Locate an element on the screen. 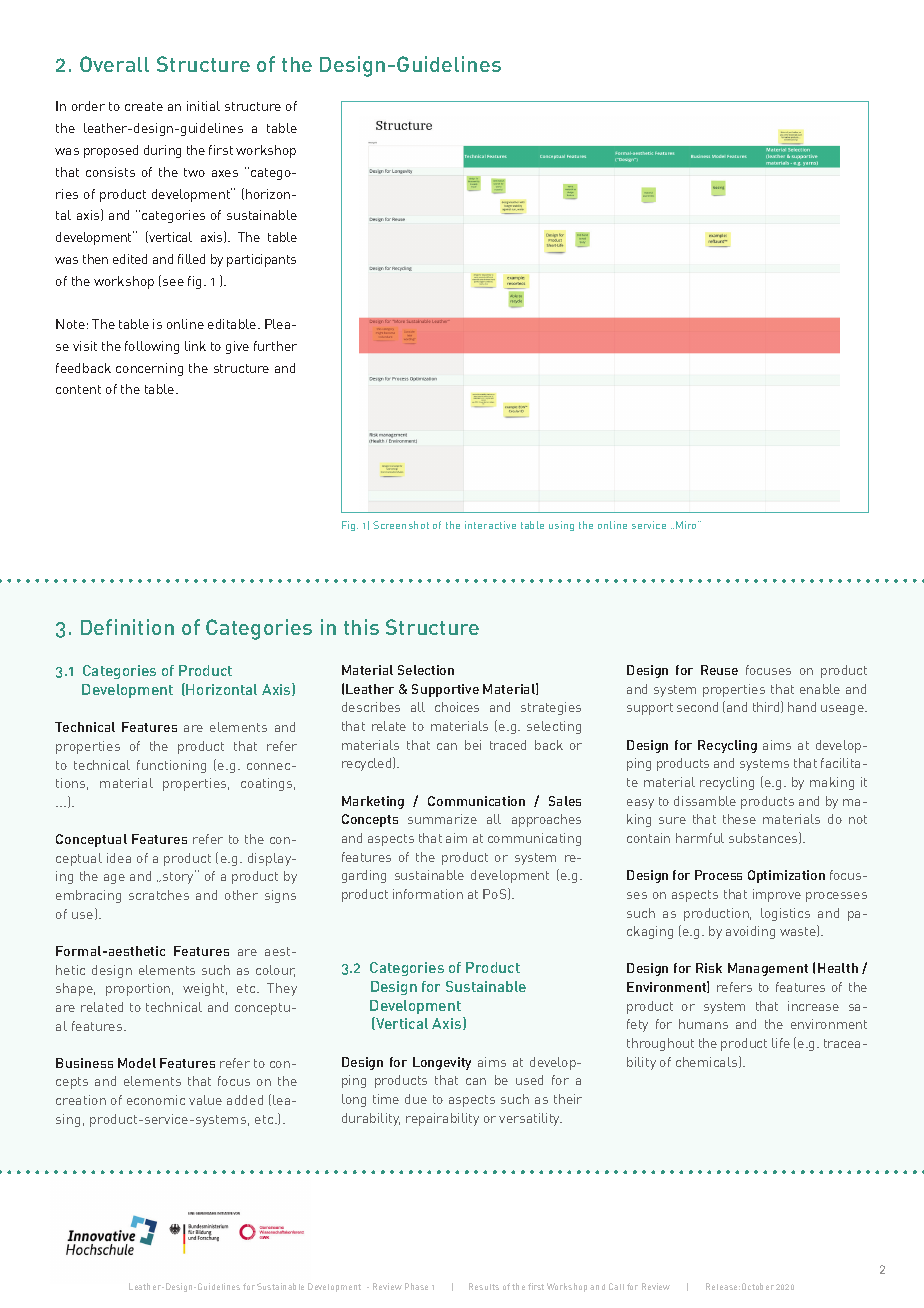 This screenshot has height=1308, width=924. Reuse is located at coordinates (719, 670).
